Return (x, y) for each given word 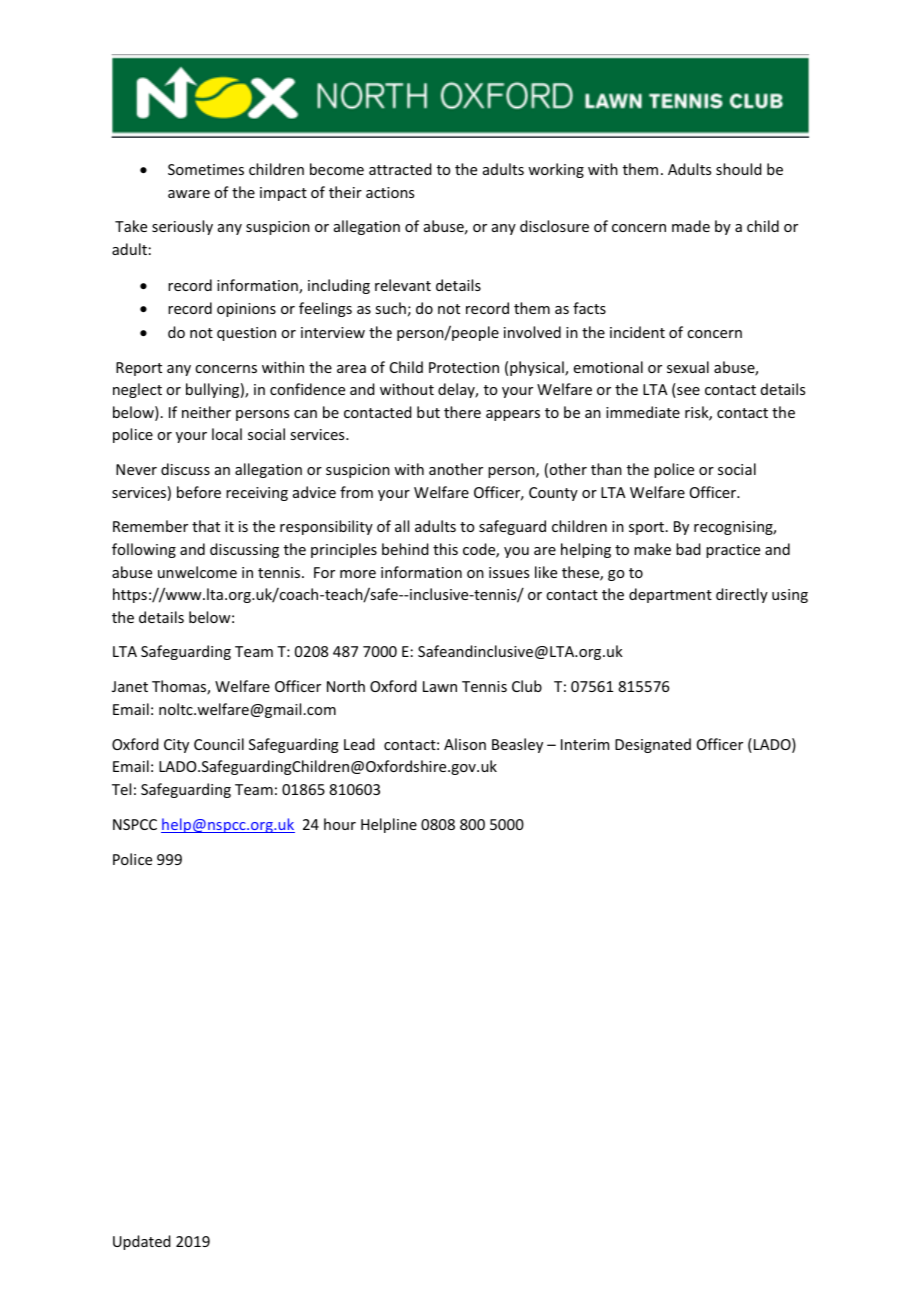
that (206, 526)
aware (189, 194)
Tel (121, 789)
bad (688, 549)
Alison (465, 744)
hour (340, 824)
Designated (653, 745)
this (445, 549)
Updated (142, 1242)
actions (390, 192)
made (691, 226)
